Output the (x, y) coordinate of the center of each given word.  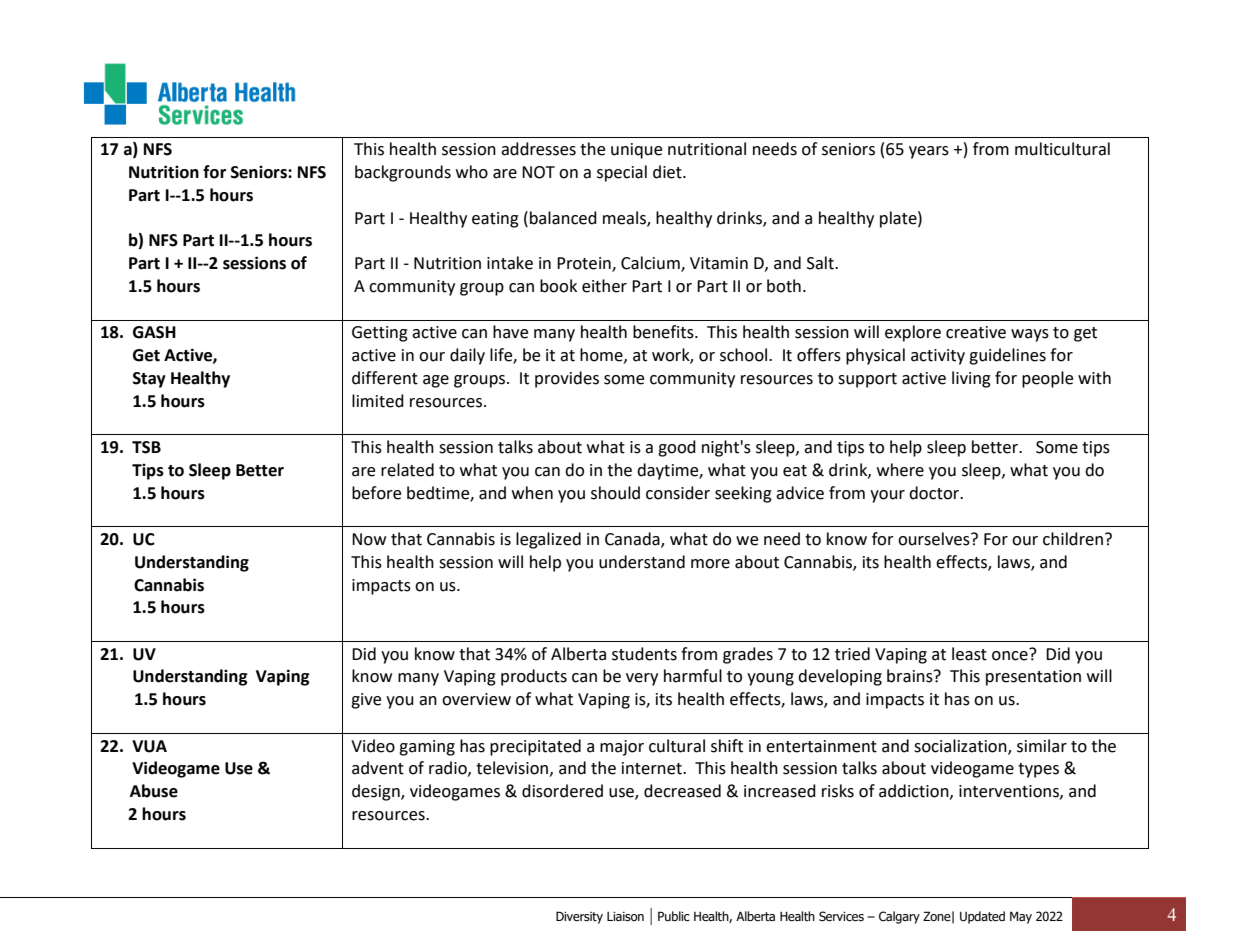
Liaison (625, 916)
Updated (982, 917)
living (971, 379)
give (366, 701)
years (929, 152)
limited (378, 401)
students (644, 654)
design (377, 792)
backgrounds (403, 173)
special (622, 173)
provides (567, 379)
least (969, 654)
